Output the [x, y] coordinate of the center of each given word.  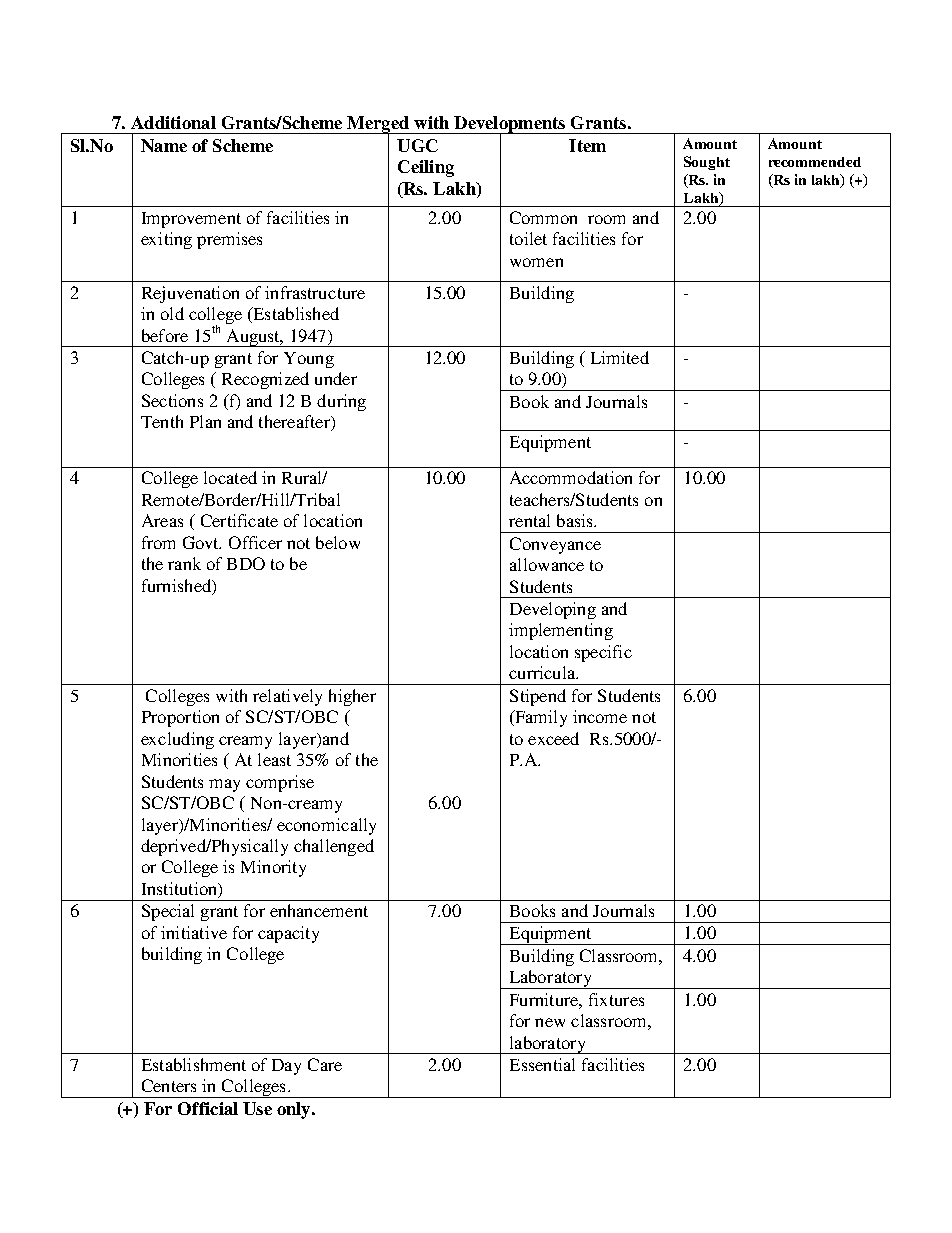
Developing [553, 610]
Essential [542, 1064]
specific [603, 653]
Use [257, 1108]
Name [164, 145]
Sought [707, 163]
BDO [246, 563]
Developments [510, 126]
